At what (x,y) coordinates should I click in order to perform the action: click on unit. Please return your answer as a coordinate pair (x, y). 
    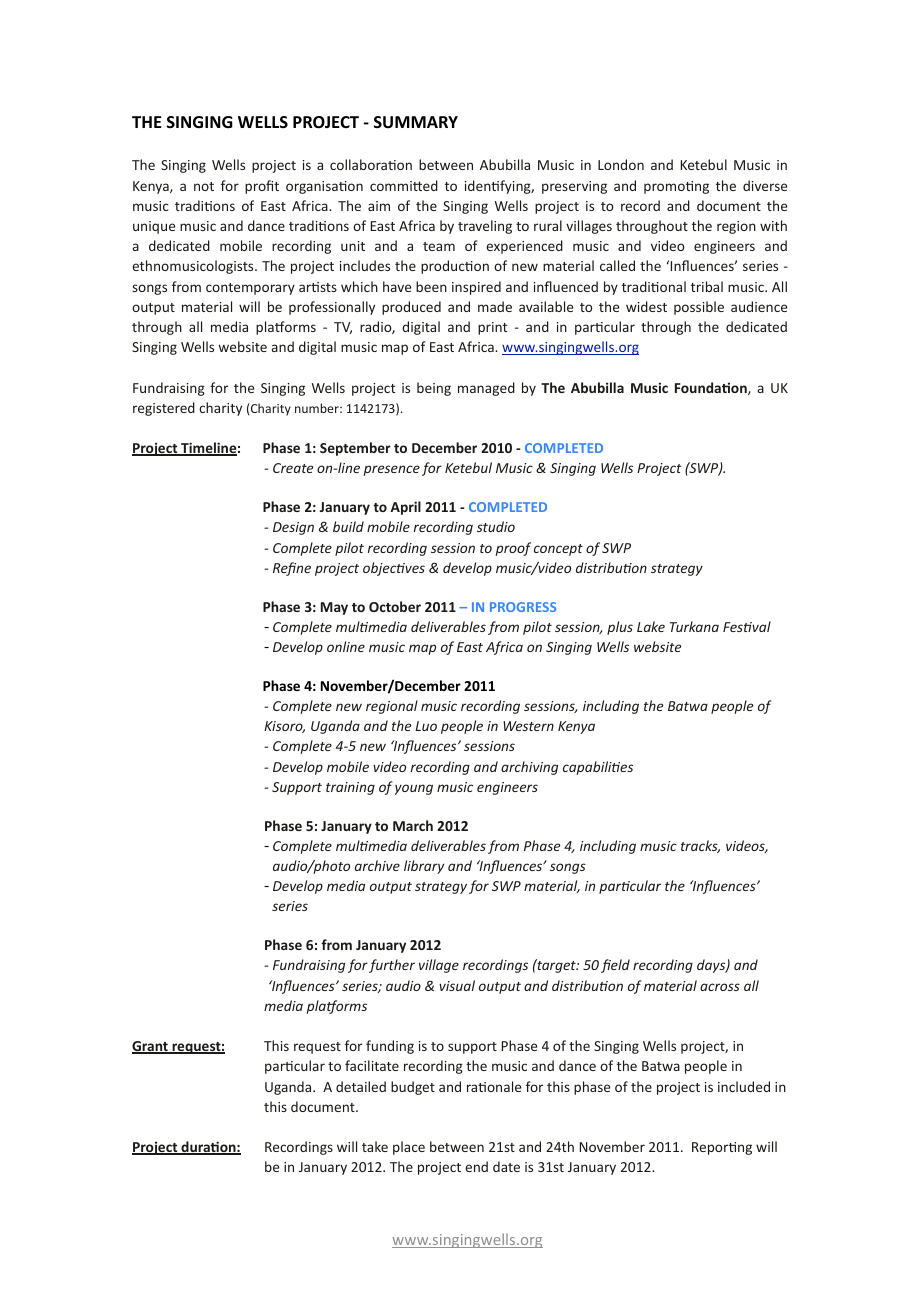
    Looking at the image, I should click on (353, 246).
